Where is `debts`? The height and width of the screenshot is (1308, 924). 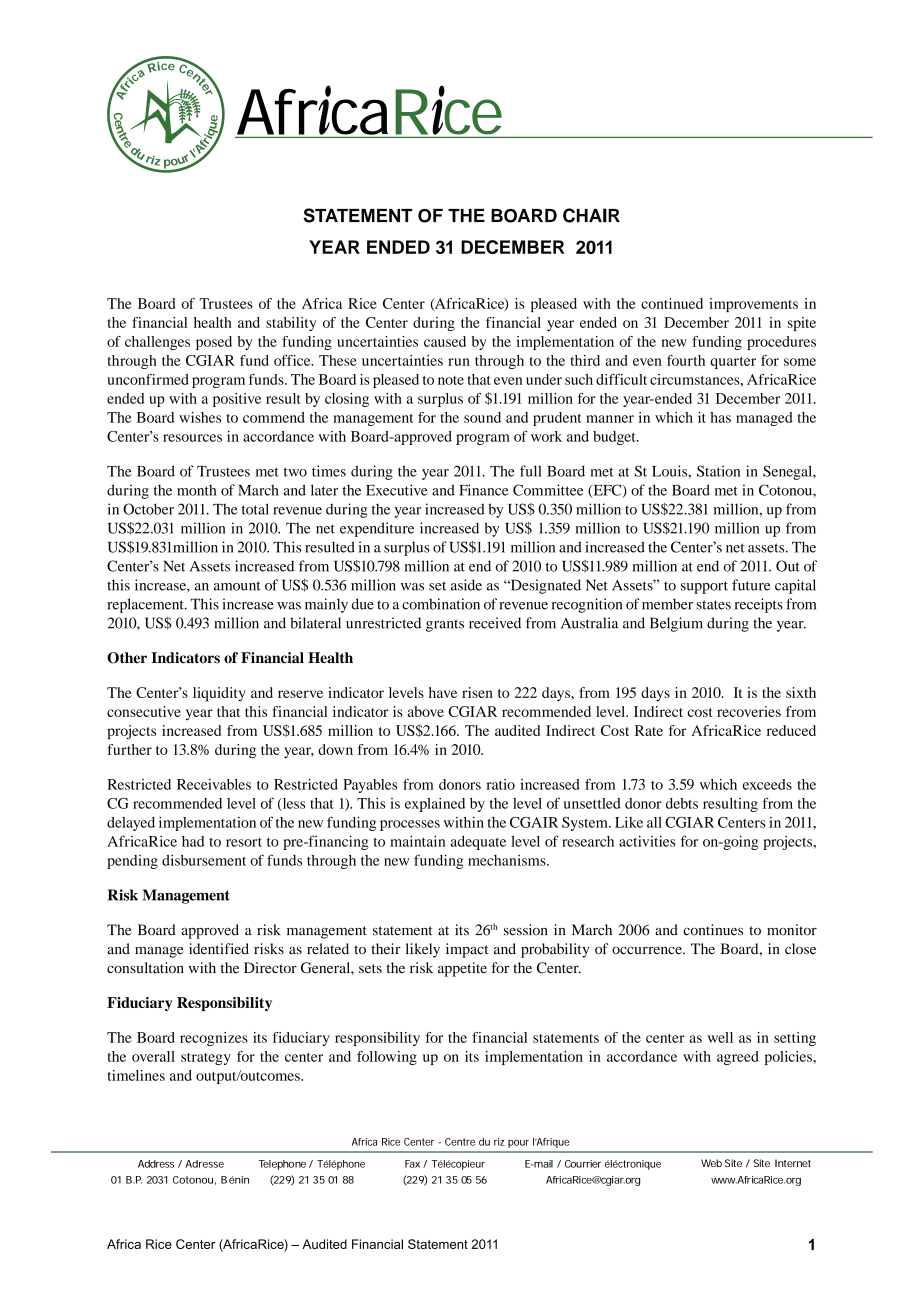 debts is located at coordinates (682, 803).
